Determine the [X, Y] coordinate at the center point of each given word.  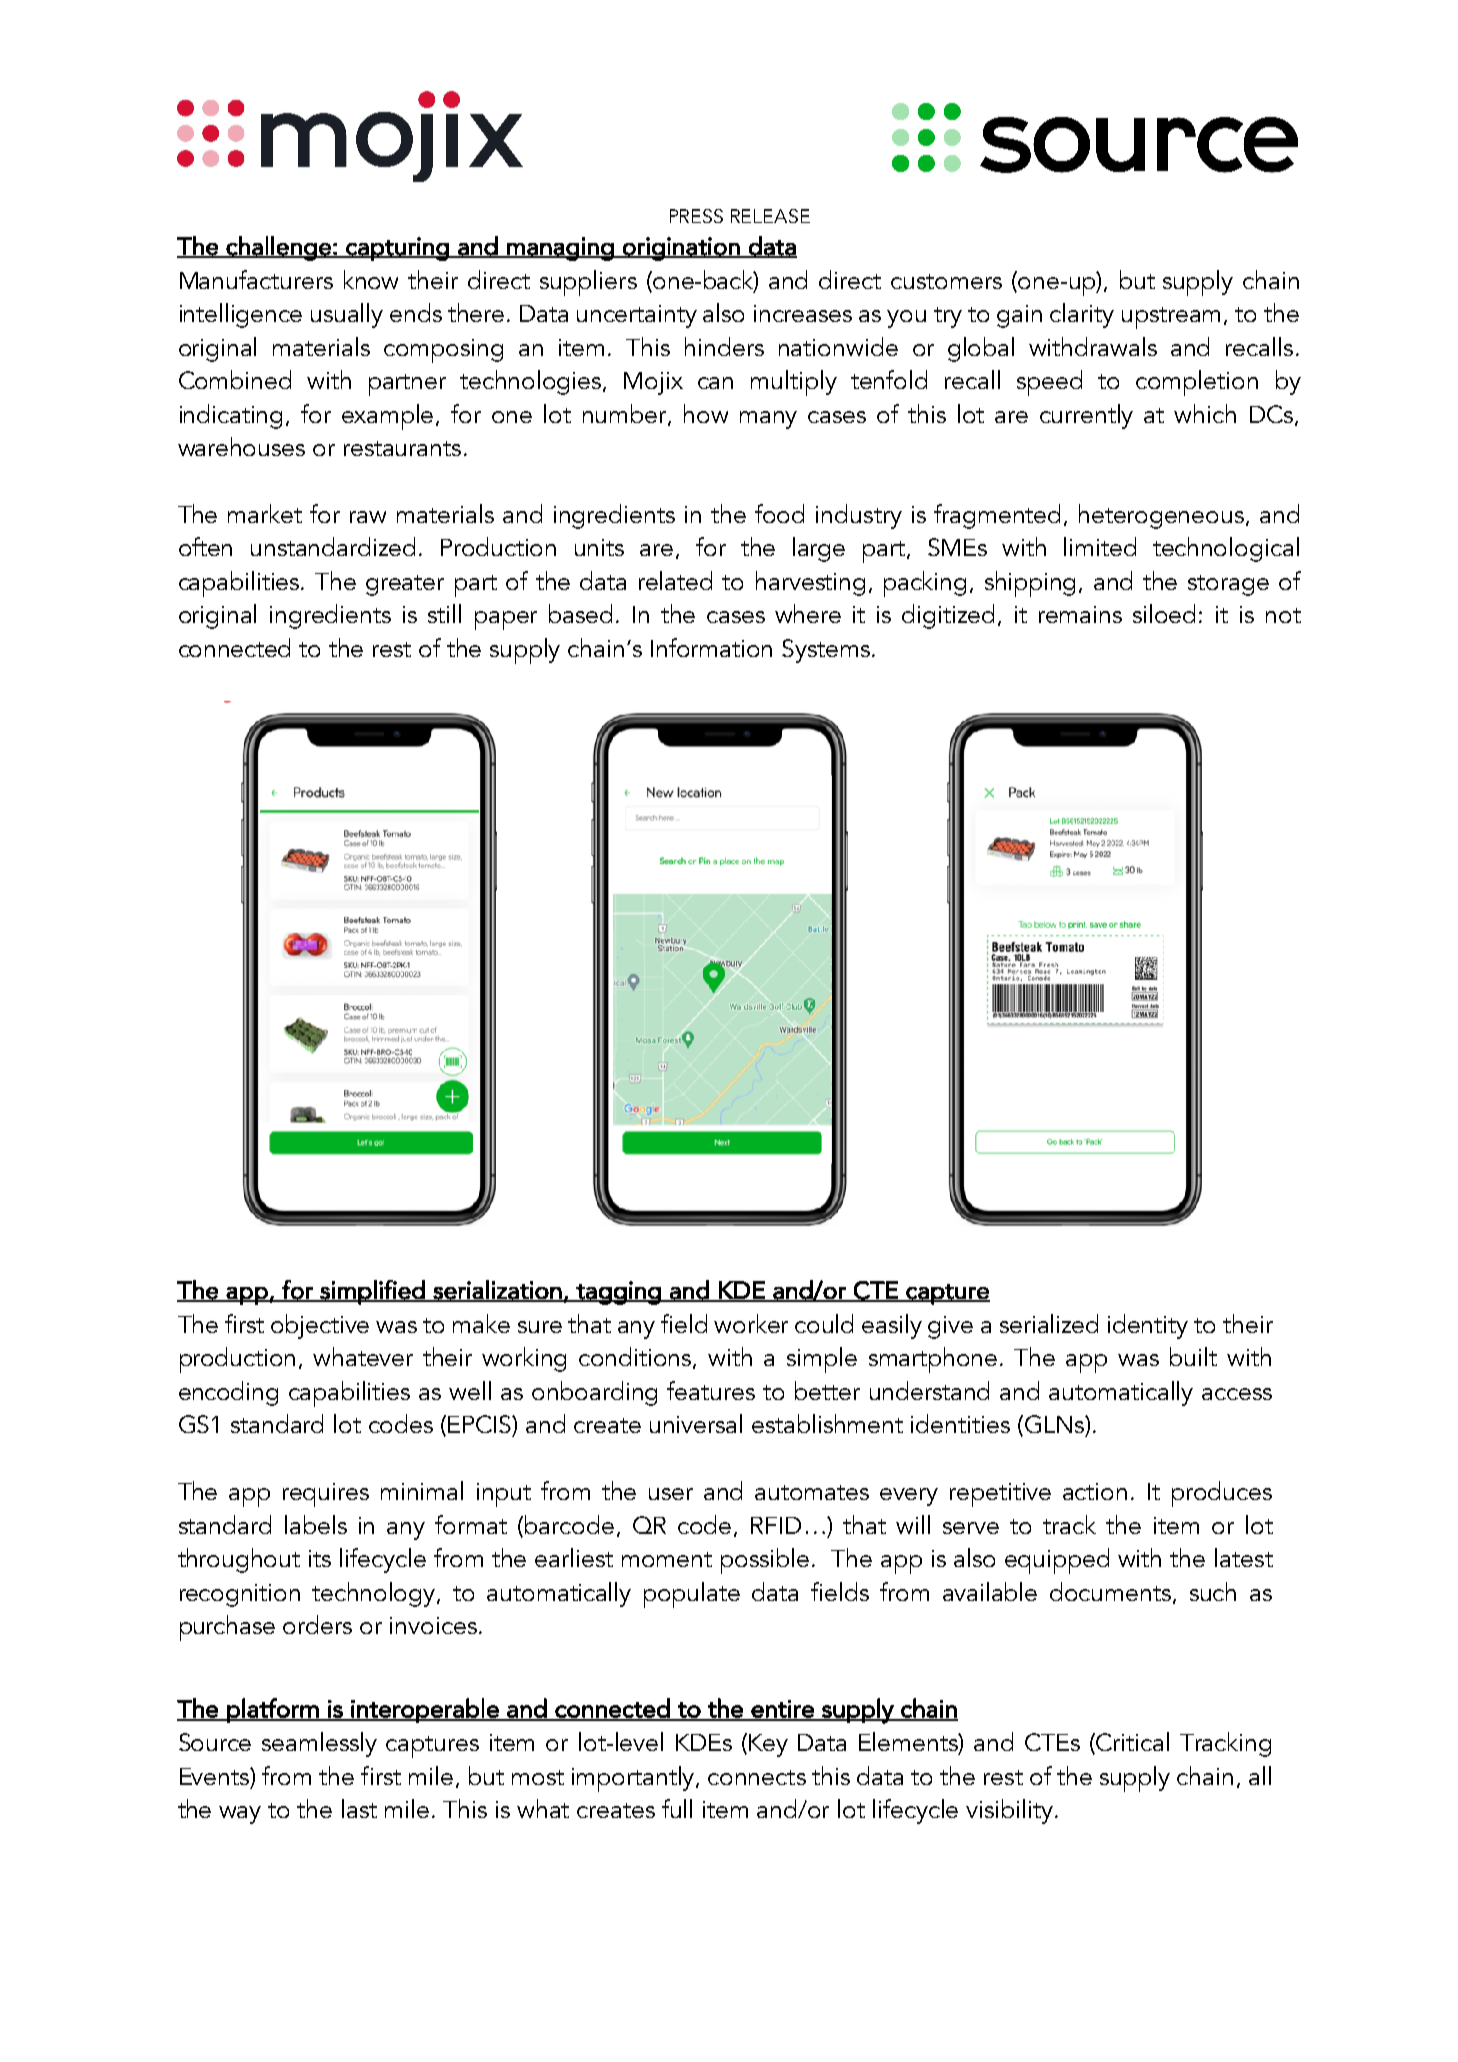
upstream [1171, 318]
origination [681, 249]
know [371, 279]
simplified [372, 1292]
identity [1148, 1326]
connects [757, 1777]
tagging [618, 1293]
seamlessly [319, 1744]
